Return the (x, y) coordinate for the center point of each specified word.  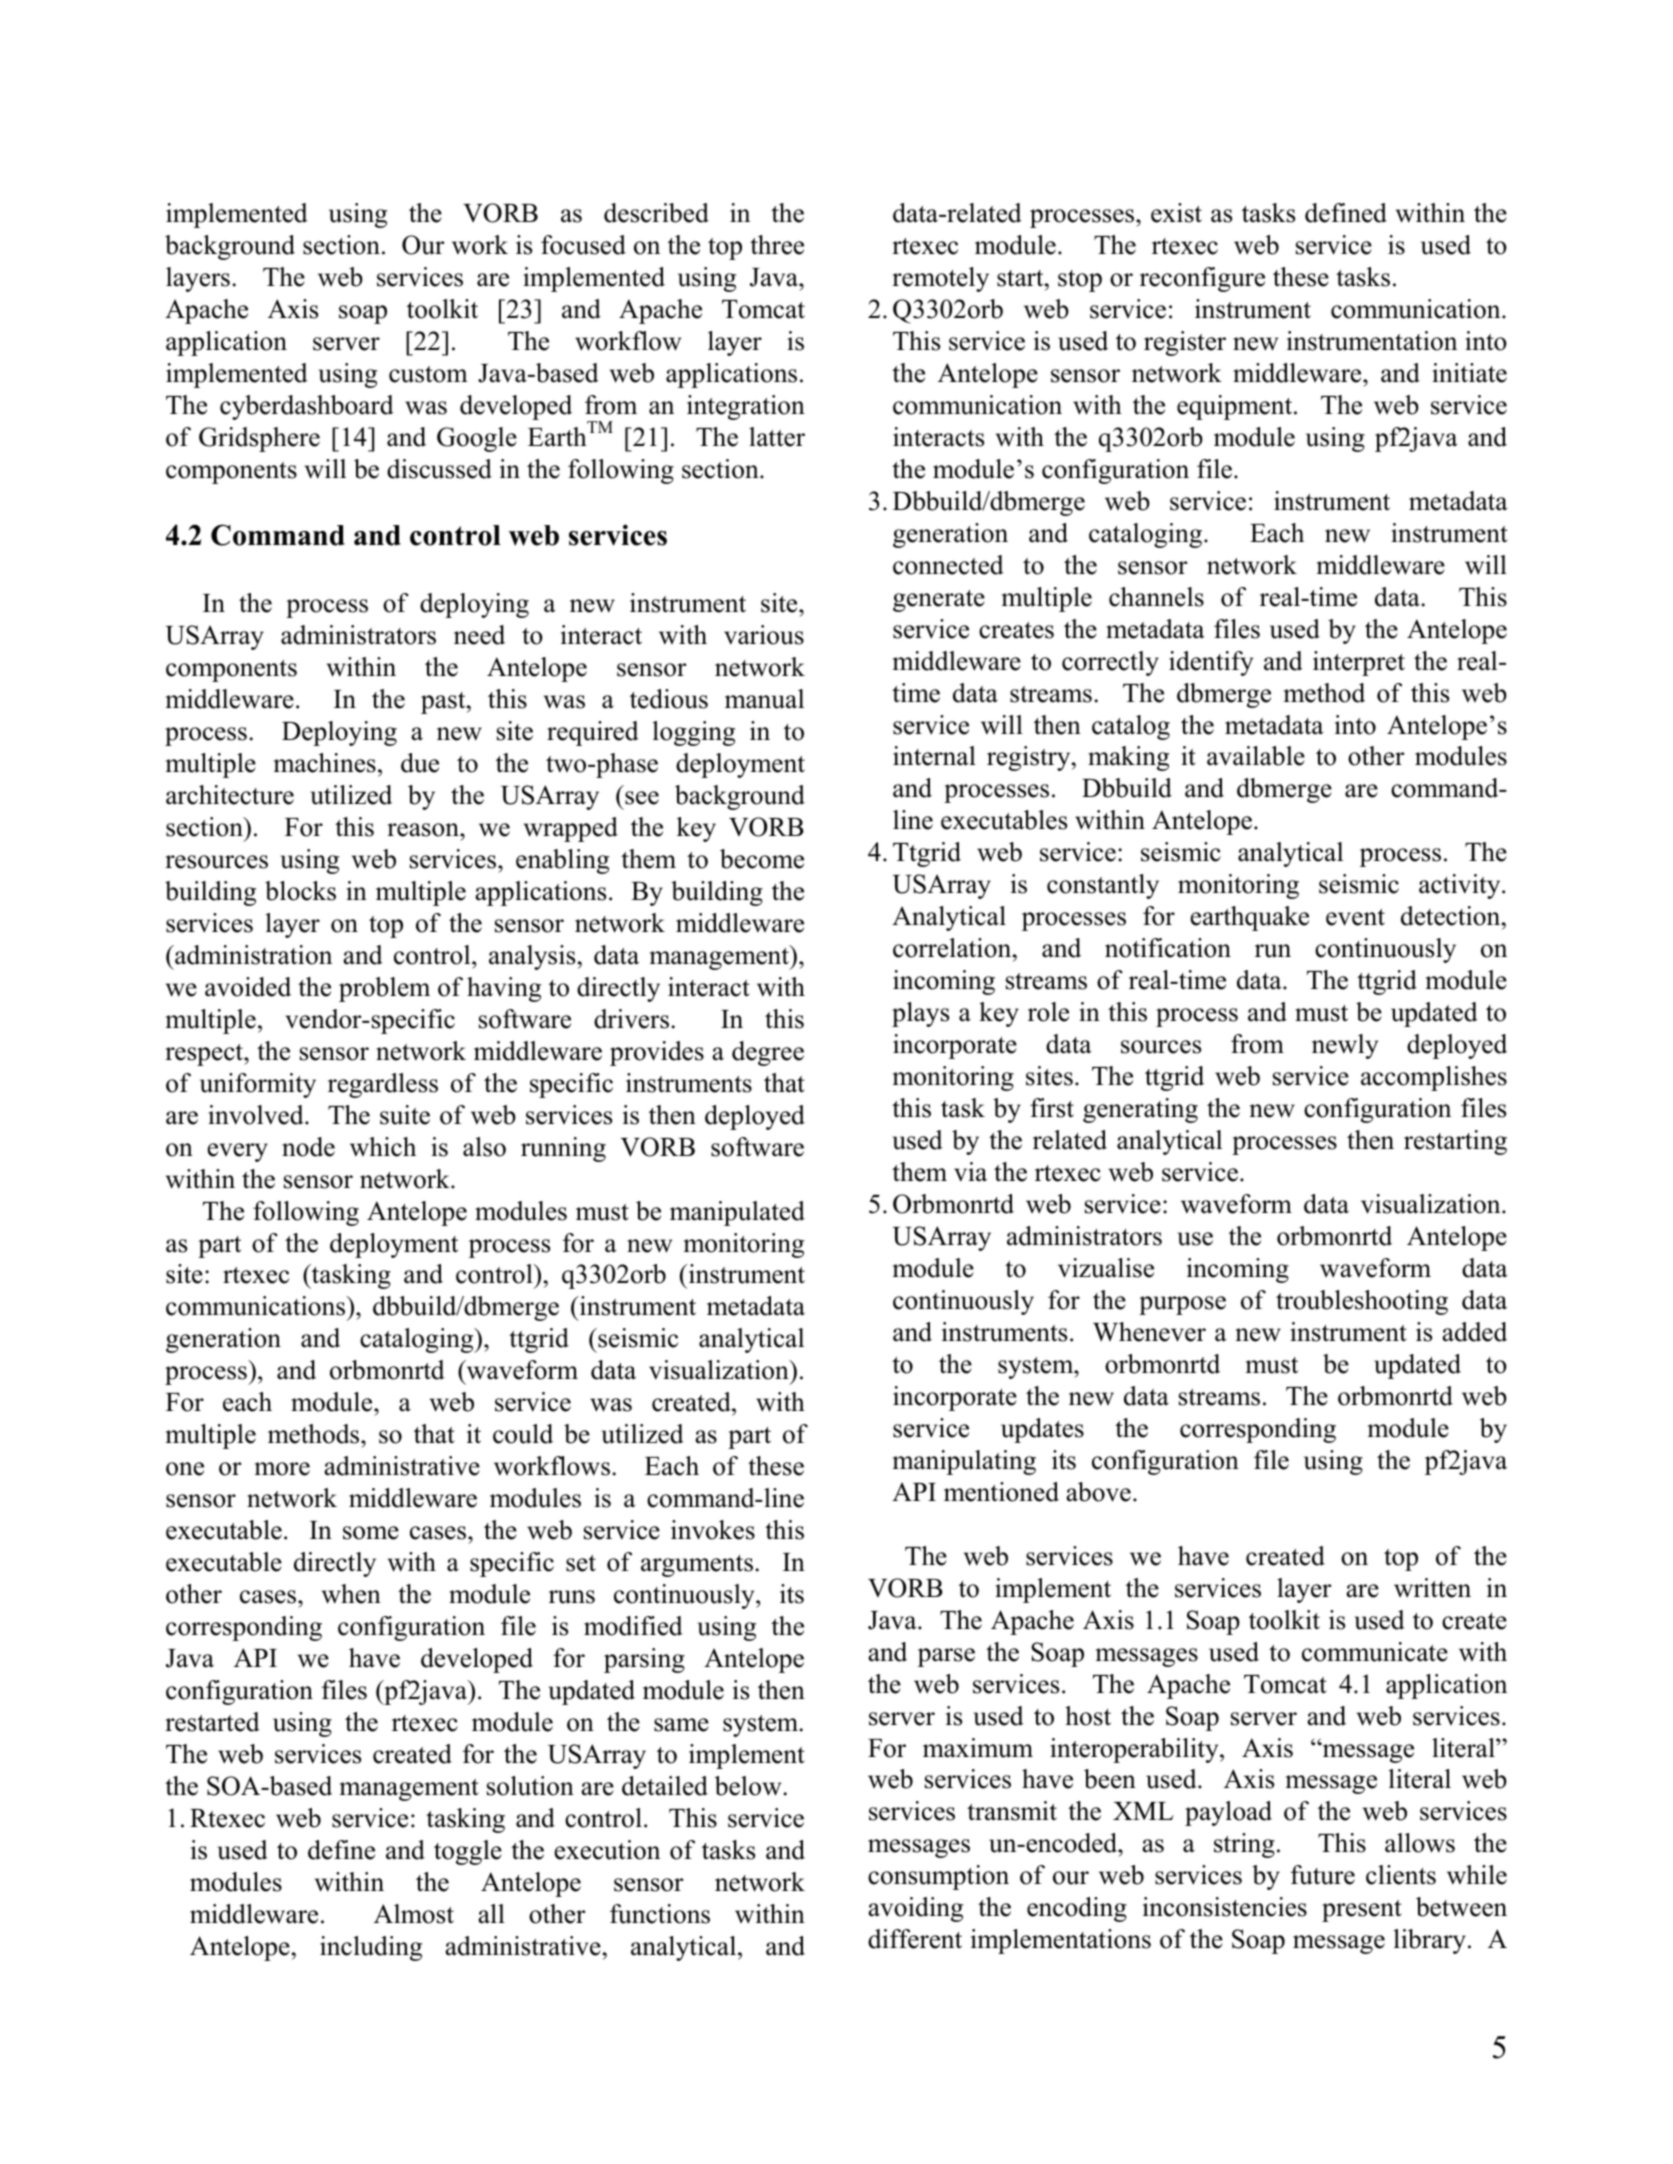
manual (764, 699)
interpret (1359, 663)
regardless (383, 1085)
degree (768, 1053)
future (1323, 1875)
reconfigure (1202, 279)
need (479, 635)
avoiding (915, 1909)
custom (428, 374)
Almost (414, 1914)
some (371, 1533)
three (777, 245)
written (1432, 1588)
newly (1345, 1046)
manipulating (964, 1462)
